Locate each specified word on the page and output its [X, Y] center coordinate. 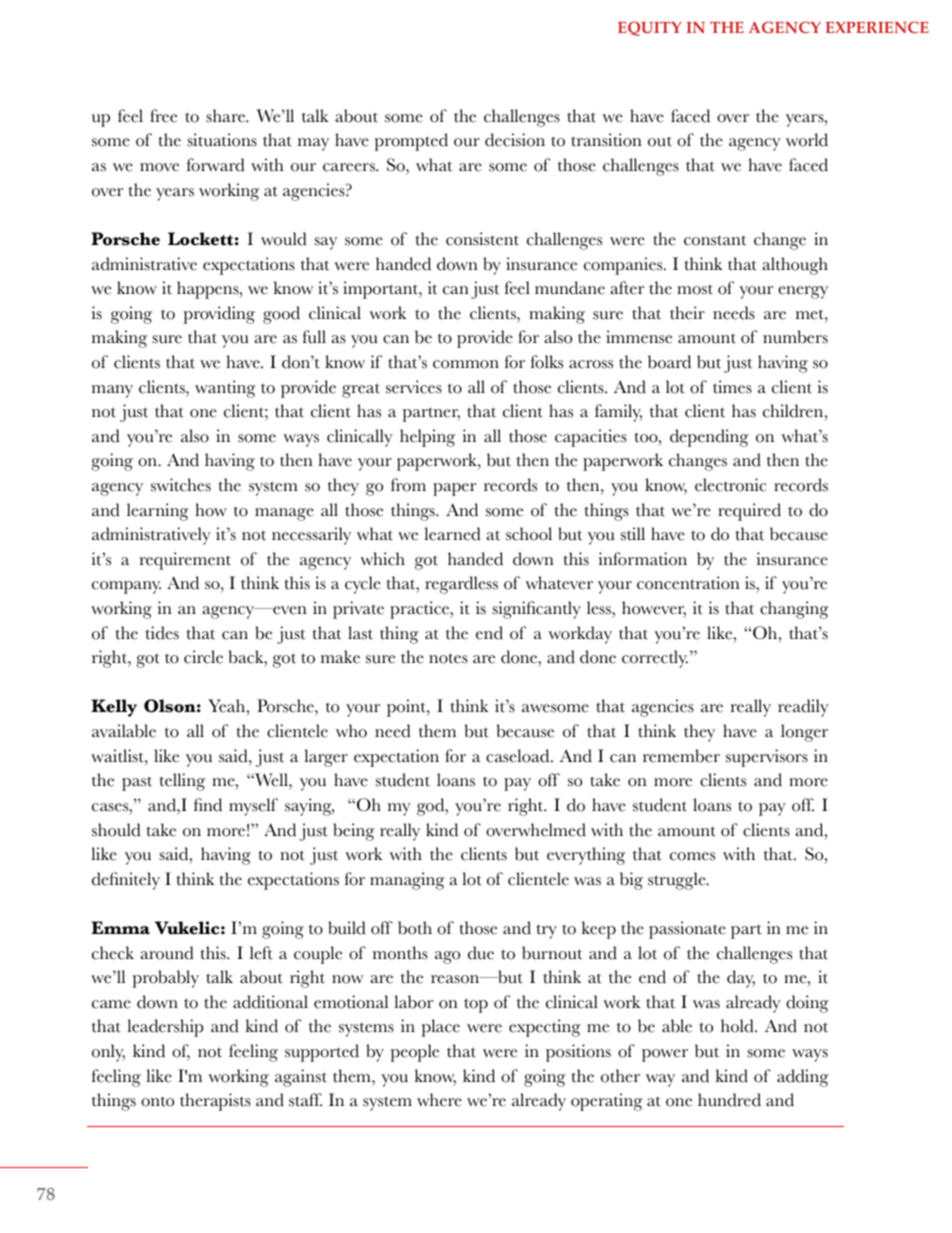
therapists [215, 1102]
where [439, 1100]
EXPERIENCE [877, 27]
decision [515, 140]
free [163, 116]
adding [802, 1078]
